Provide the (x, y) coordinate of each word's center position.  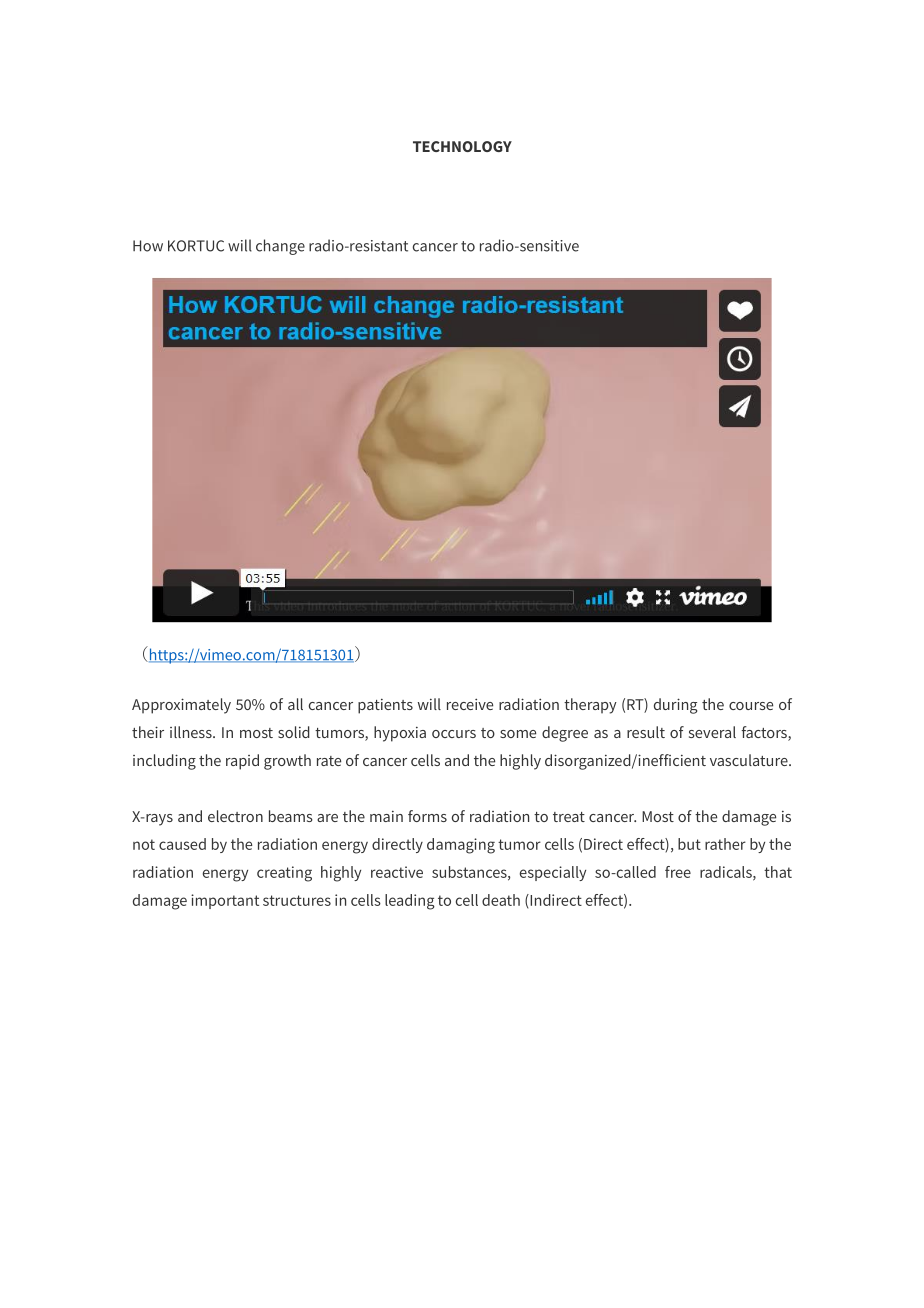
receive (470, 704)
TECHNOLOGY (462, 146)
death (501, 900)
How (148, 246)
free (678, 872)
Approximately (181, 706)
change (280, 247)
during (675, 706)
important (225, 901)
